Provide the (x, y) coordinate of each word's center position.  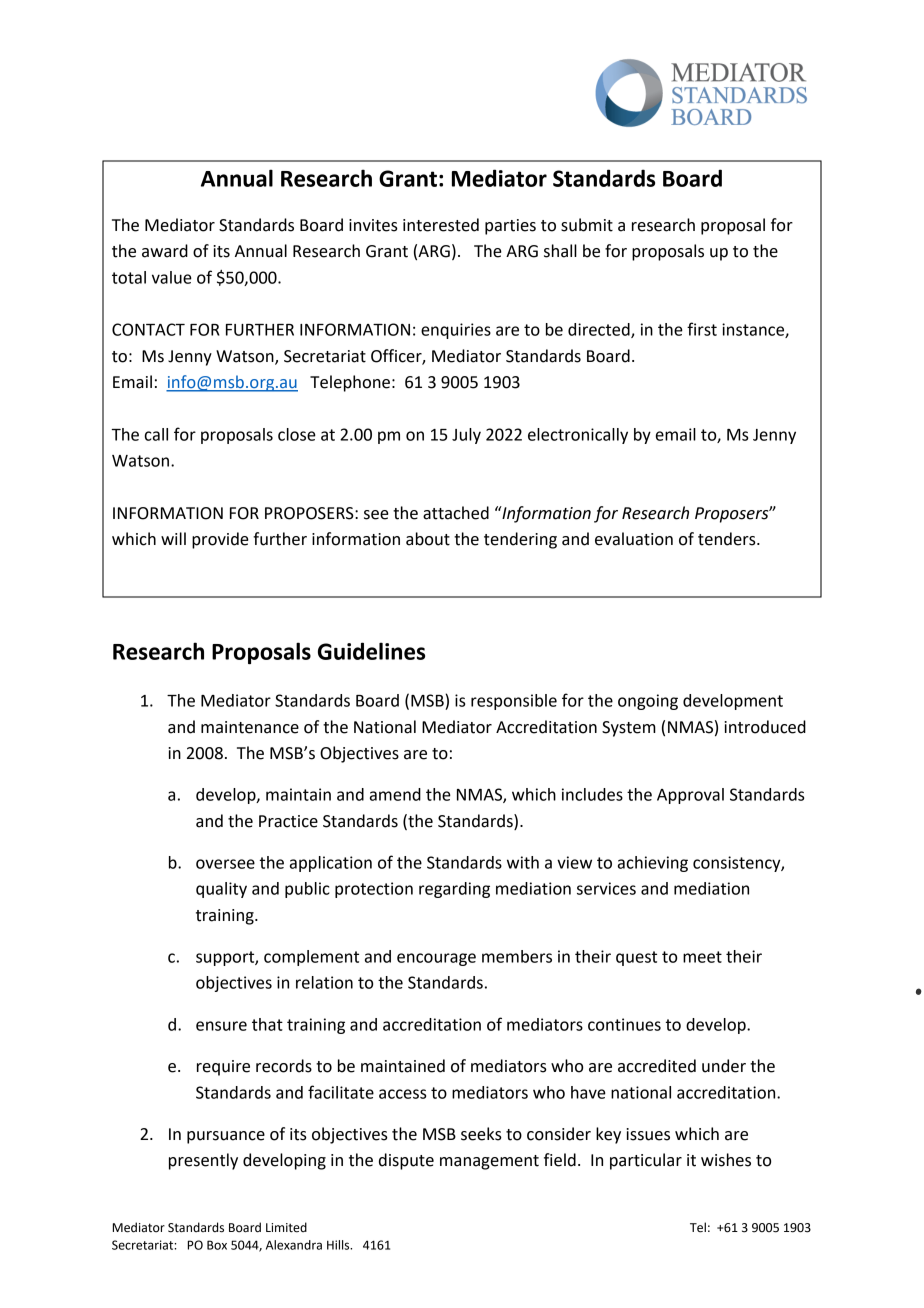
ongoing (648, 702)
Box (217, 1245)
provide (220, 540)
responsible (514, 702)
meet (702, 957)
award (165, 251)
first (702, 329)
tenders (728, 539)
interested (441, 225)
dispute (406, 1161)
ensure (221, 1026)
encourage (436, 959)
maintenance (250, 727)
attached (456, 513)
